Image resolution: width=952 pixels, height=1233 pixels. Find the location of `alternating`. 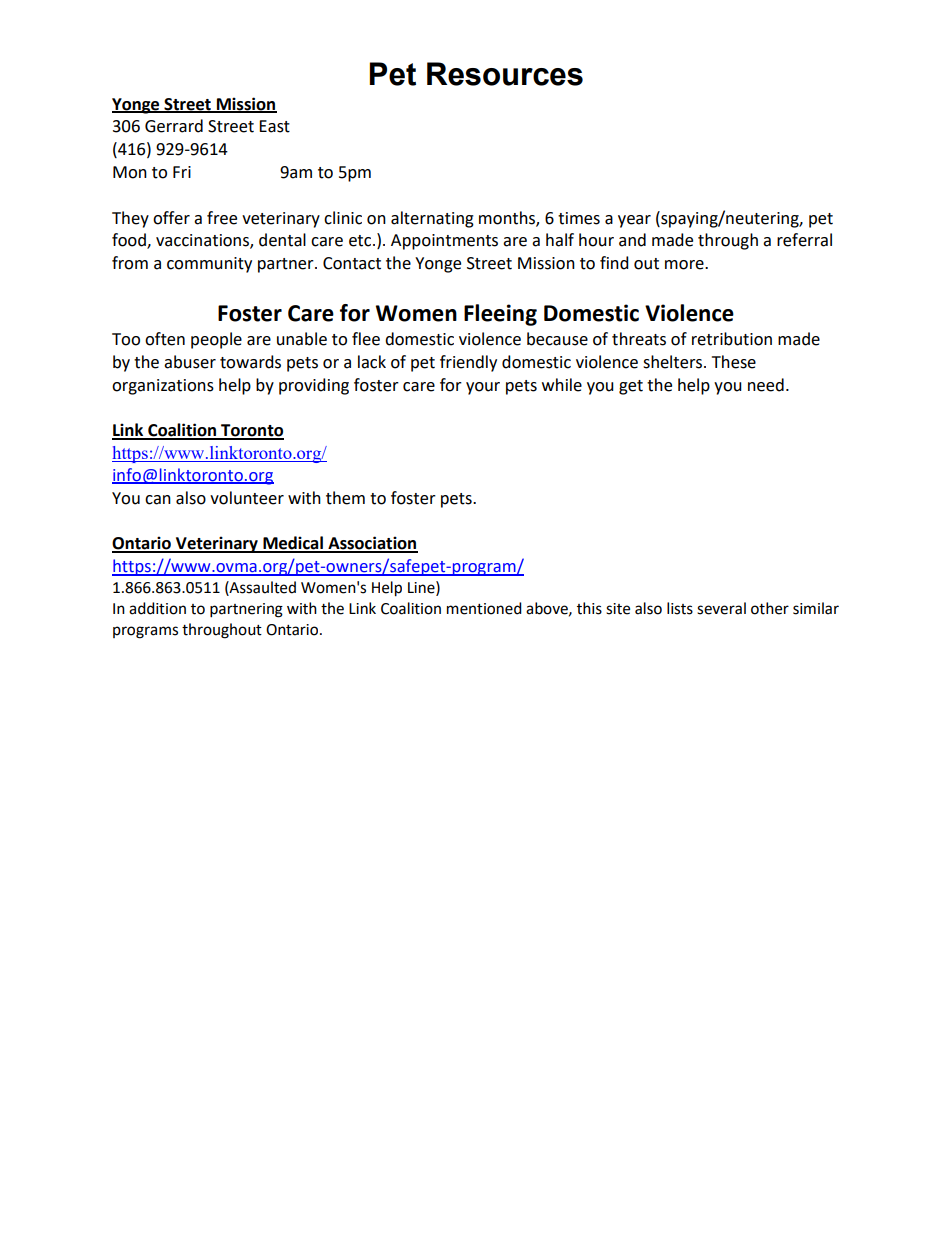

alternating is located at coordinates (432, 219).
